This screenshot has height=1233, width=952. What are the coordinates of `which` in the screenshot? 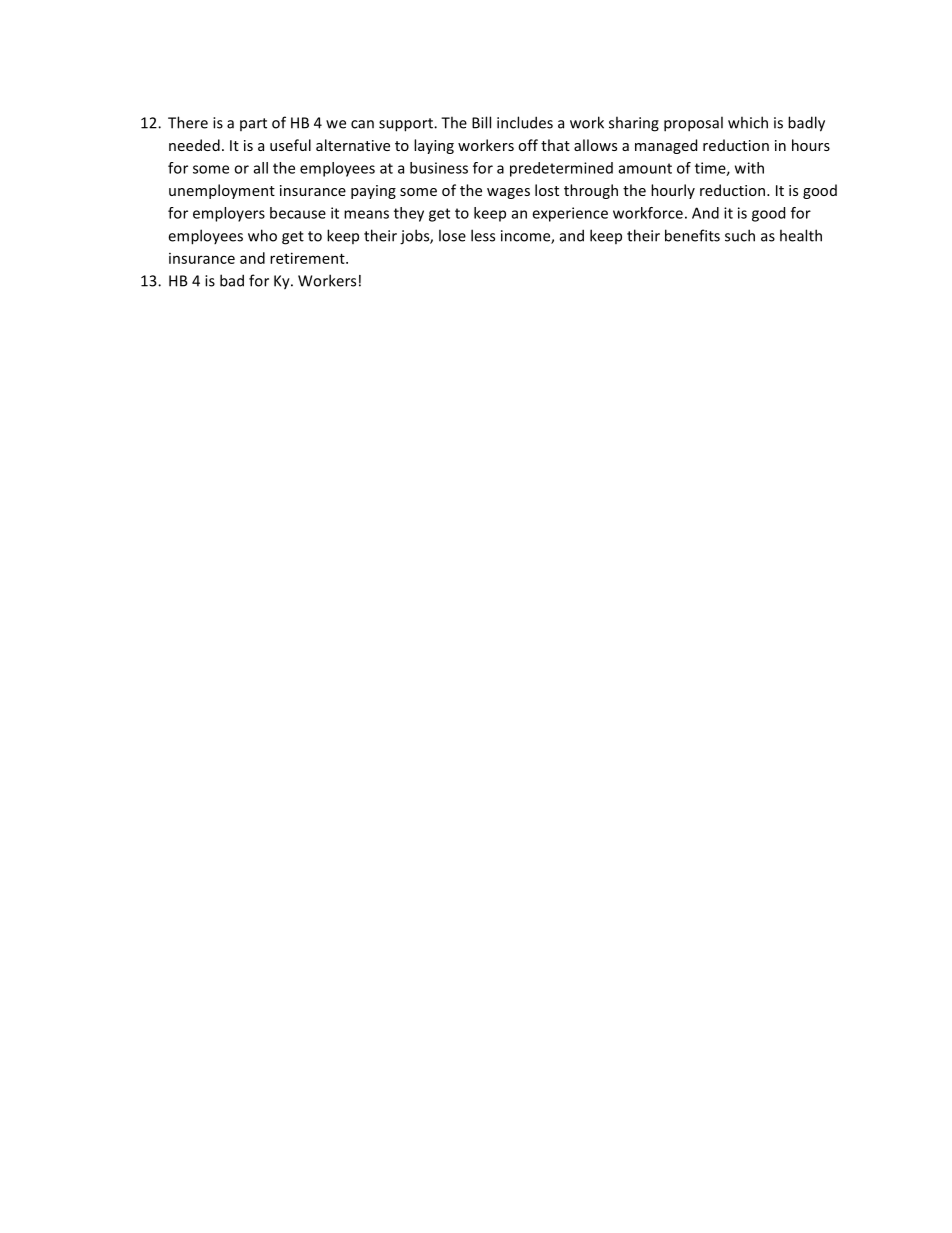 It's located at (748, 122).
